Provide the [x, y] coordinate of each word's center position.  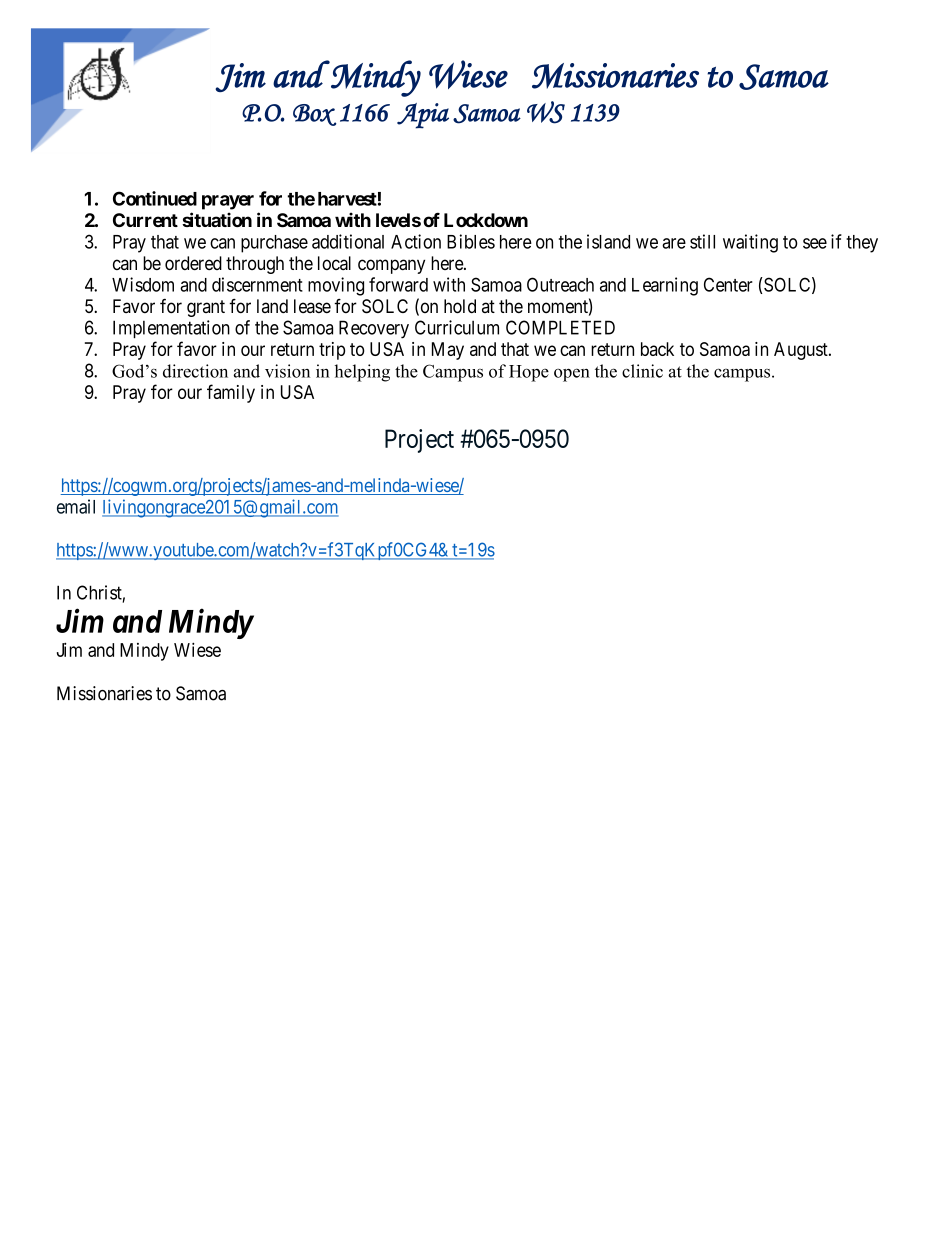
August [802, 351]
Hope [529, 373]
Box [314, 115]
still [702, 241]
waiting [750, 243]
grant [206, 308]
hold [460, 306]
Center [728, 284]
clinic [642, 371]
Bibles [471, 241]
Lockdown [486, 220]
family [231, 393]
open [572, 375]
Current [145, 220]
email [76, 506]
